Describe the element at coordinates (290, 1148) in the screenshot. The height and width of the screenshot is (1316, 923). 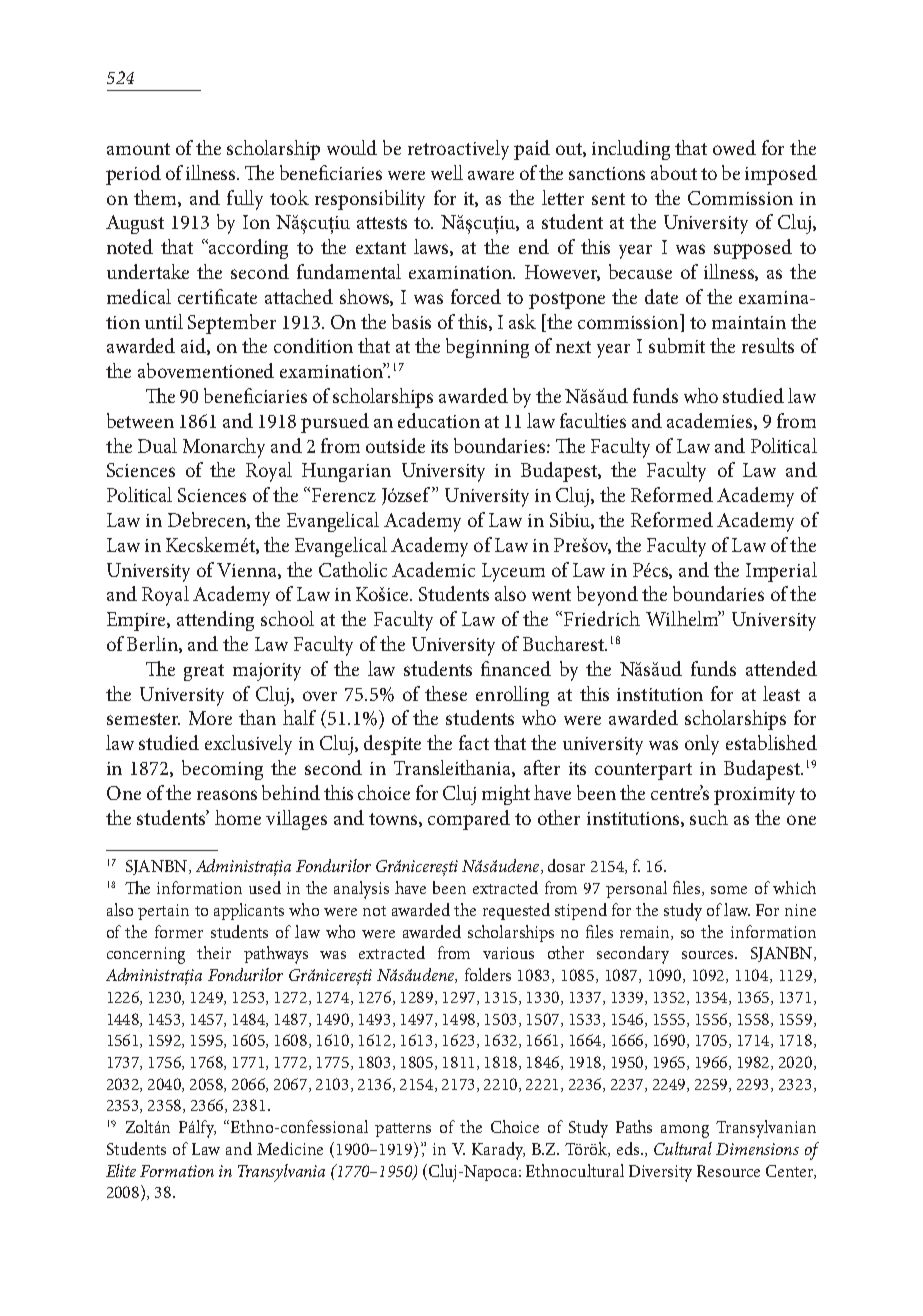
I see `Medicine` at that location.
